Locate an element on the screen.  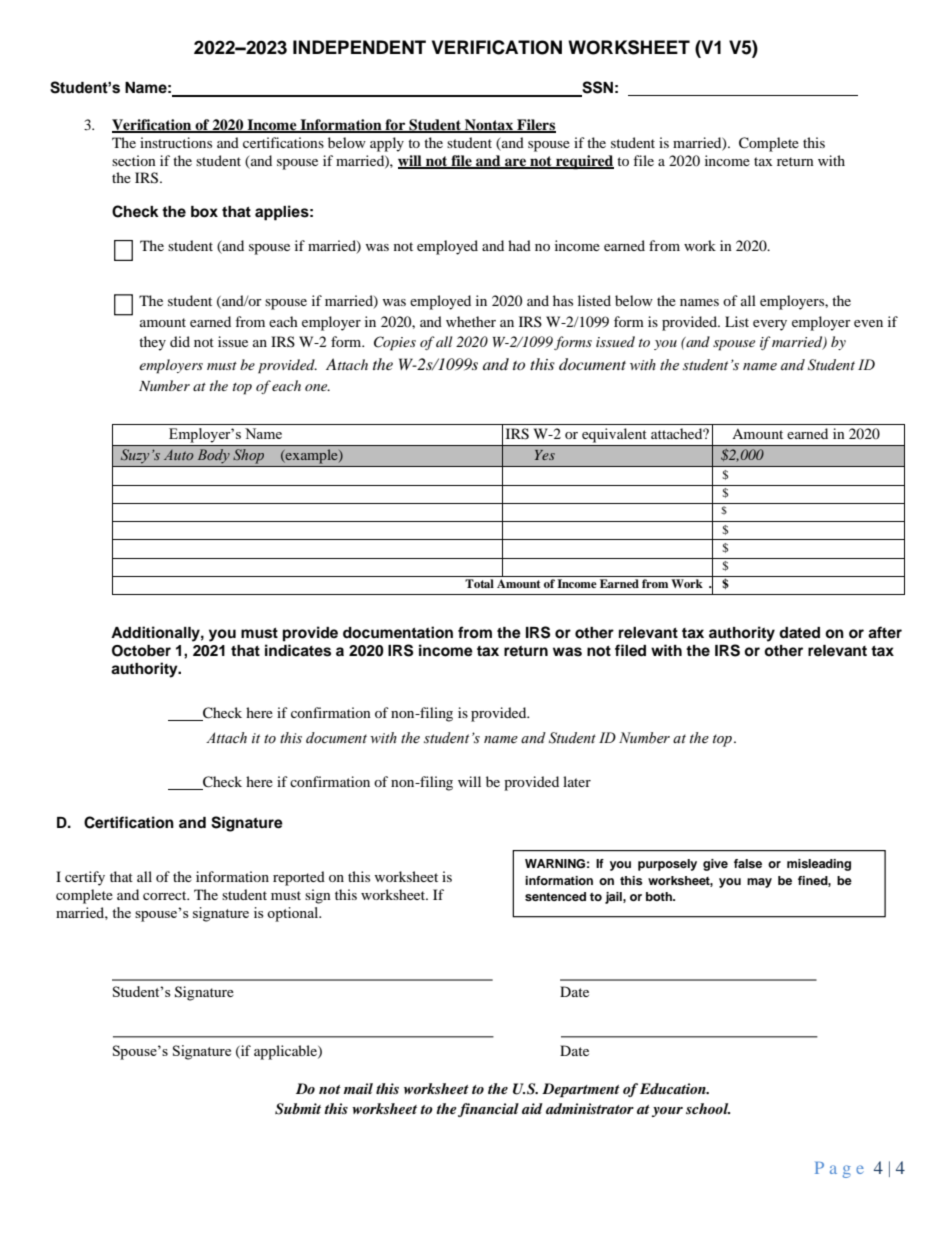
correct is located at coordinates (166, 895).
